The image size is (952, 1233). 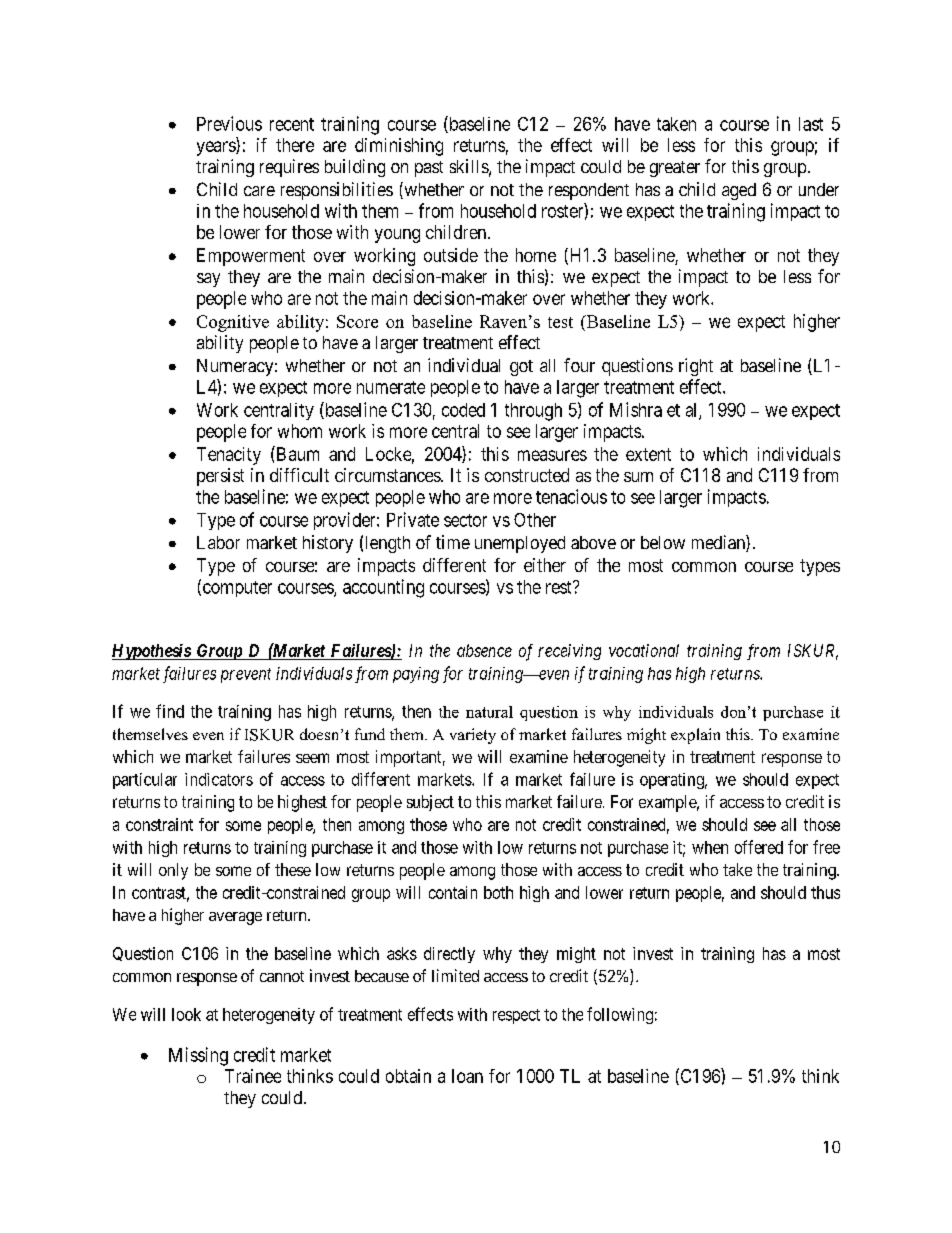 What do you see at coordinates (759, 847) in the document?
I see `offered` at bounding box center [759, 847].
